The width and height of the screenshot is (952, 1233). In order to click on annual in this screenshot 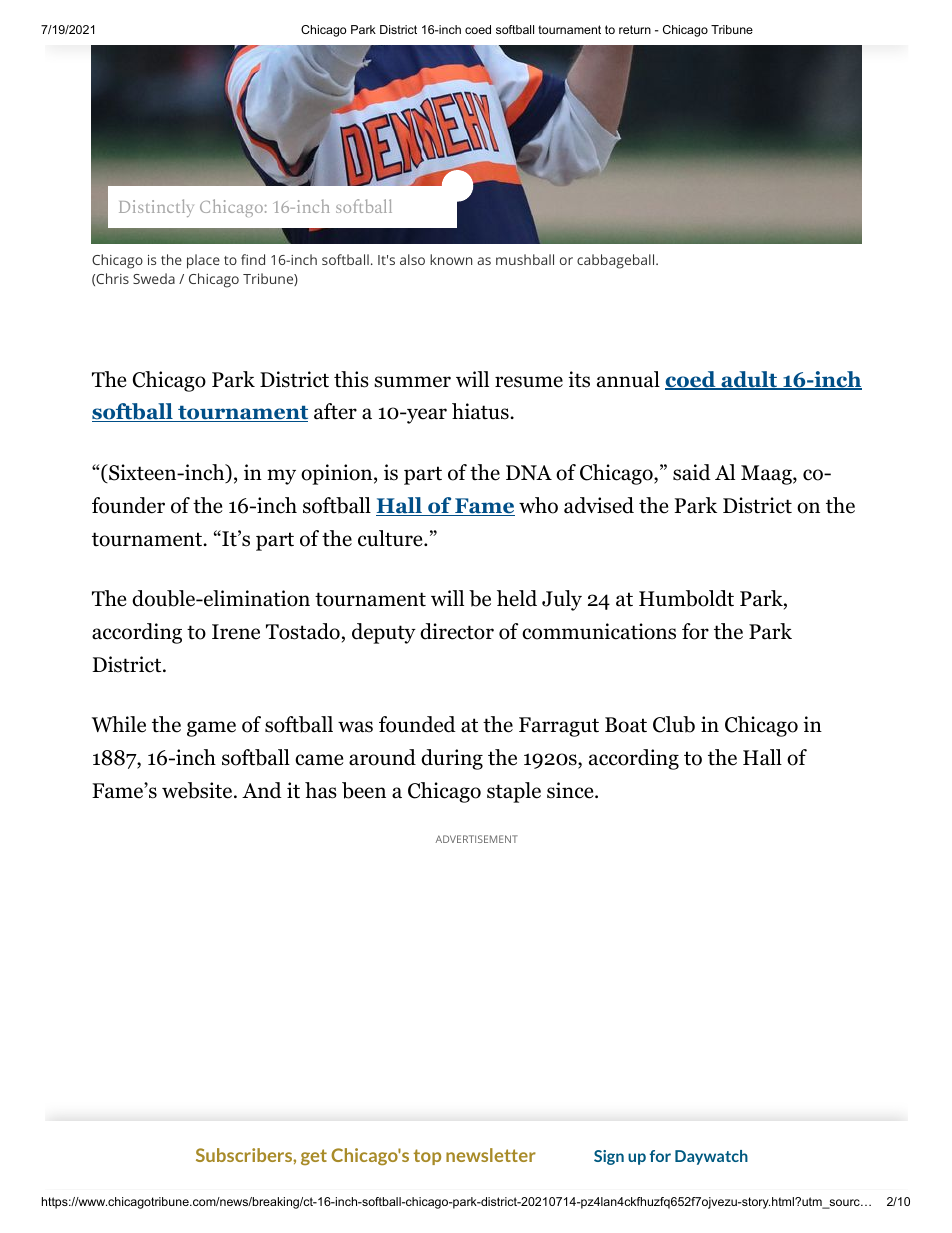, I will do `click(628, 379)`.
